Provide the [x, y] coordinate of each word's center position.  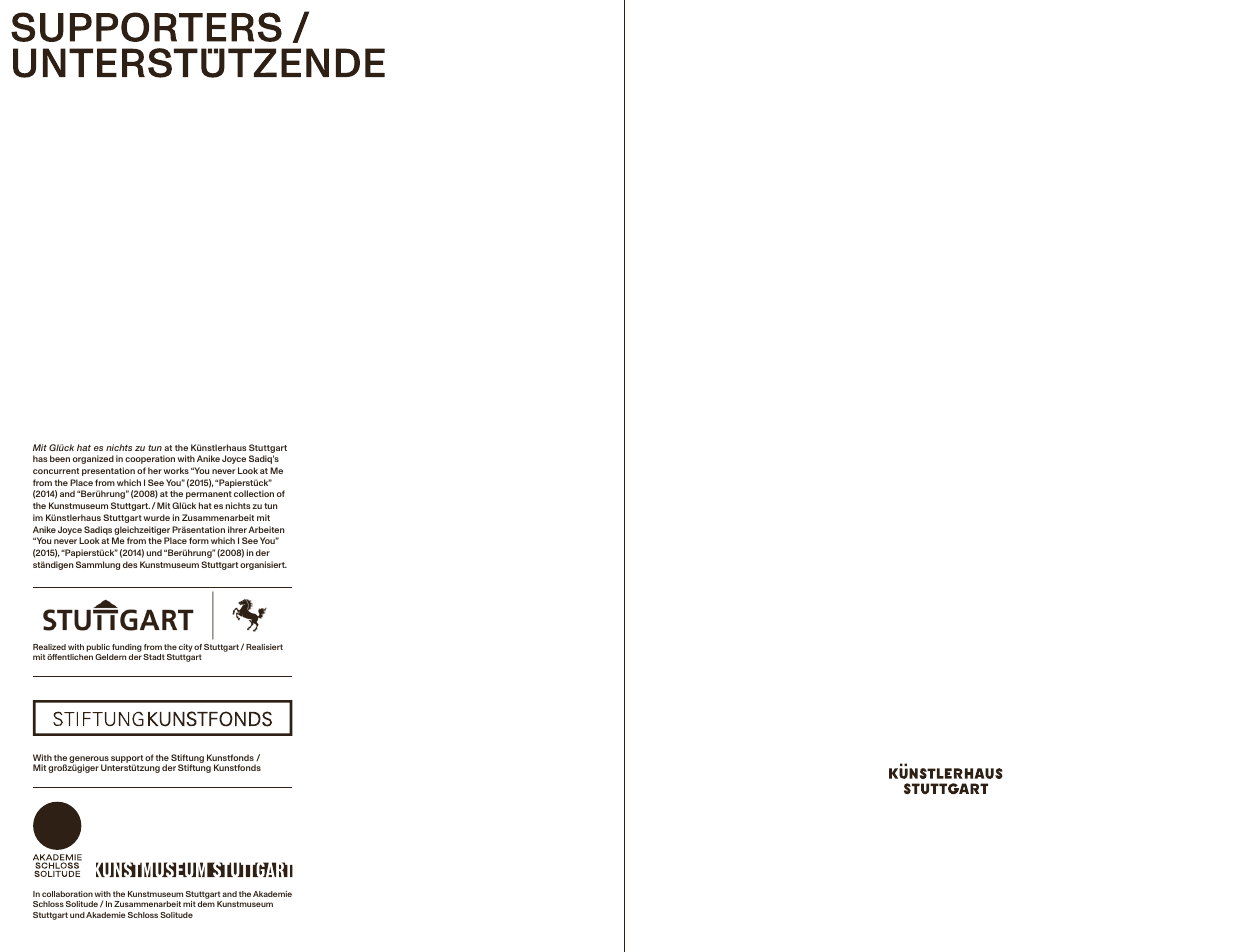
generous [89, 760]
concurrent [56, 471]
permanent [209, 495]
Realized [49, 647]
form [199, 540]
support [127, 760]
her [155, 470]
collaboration [67, 894]
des [130, 564]
